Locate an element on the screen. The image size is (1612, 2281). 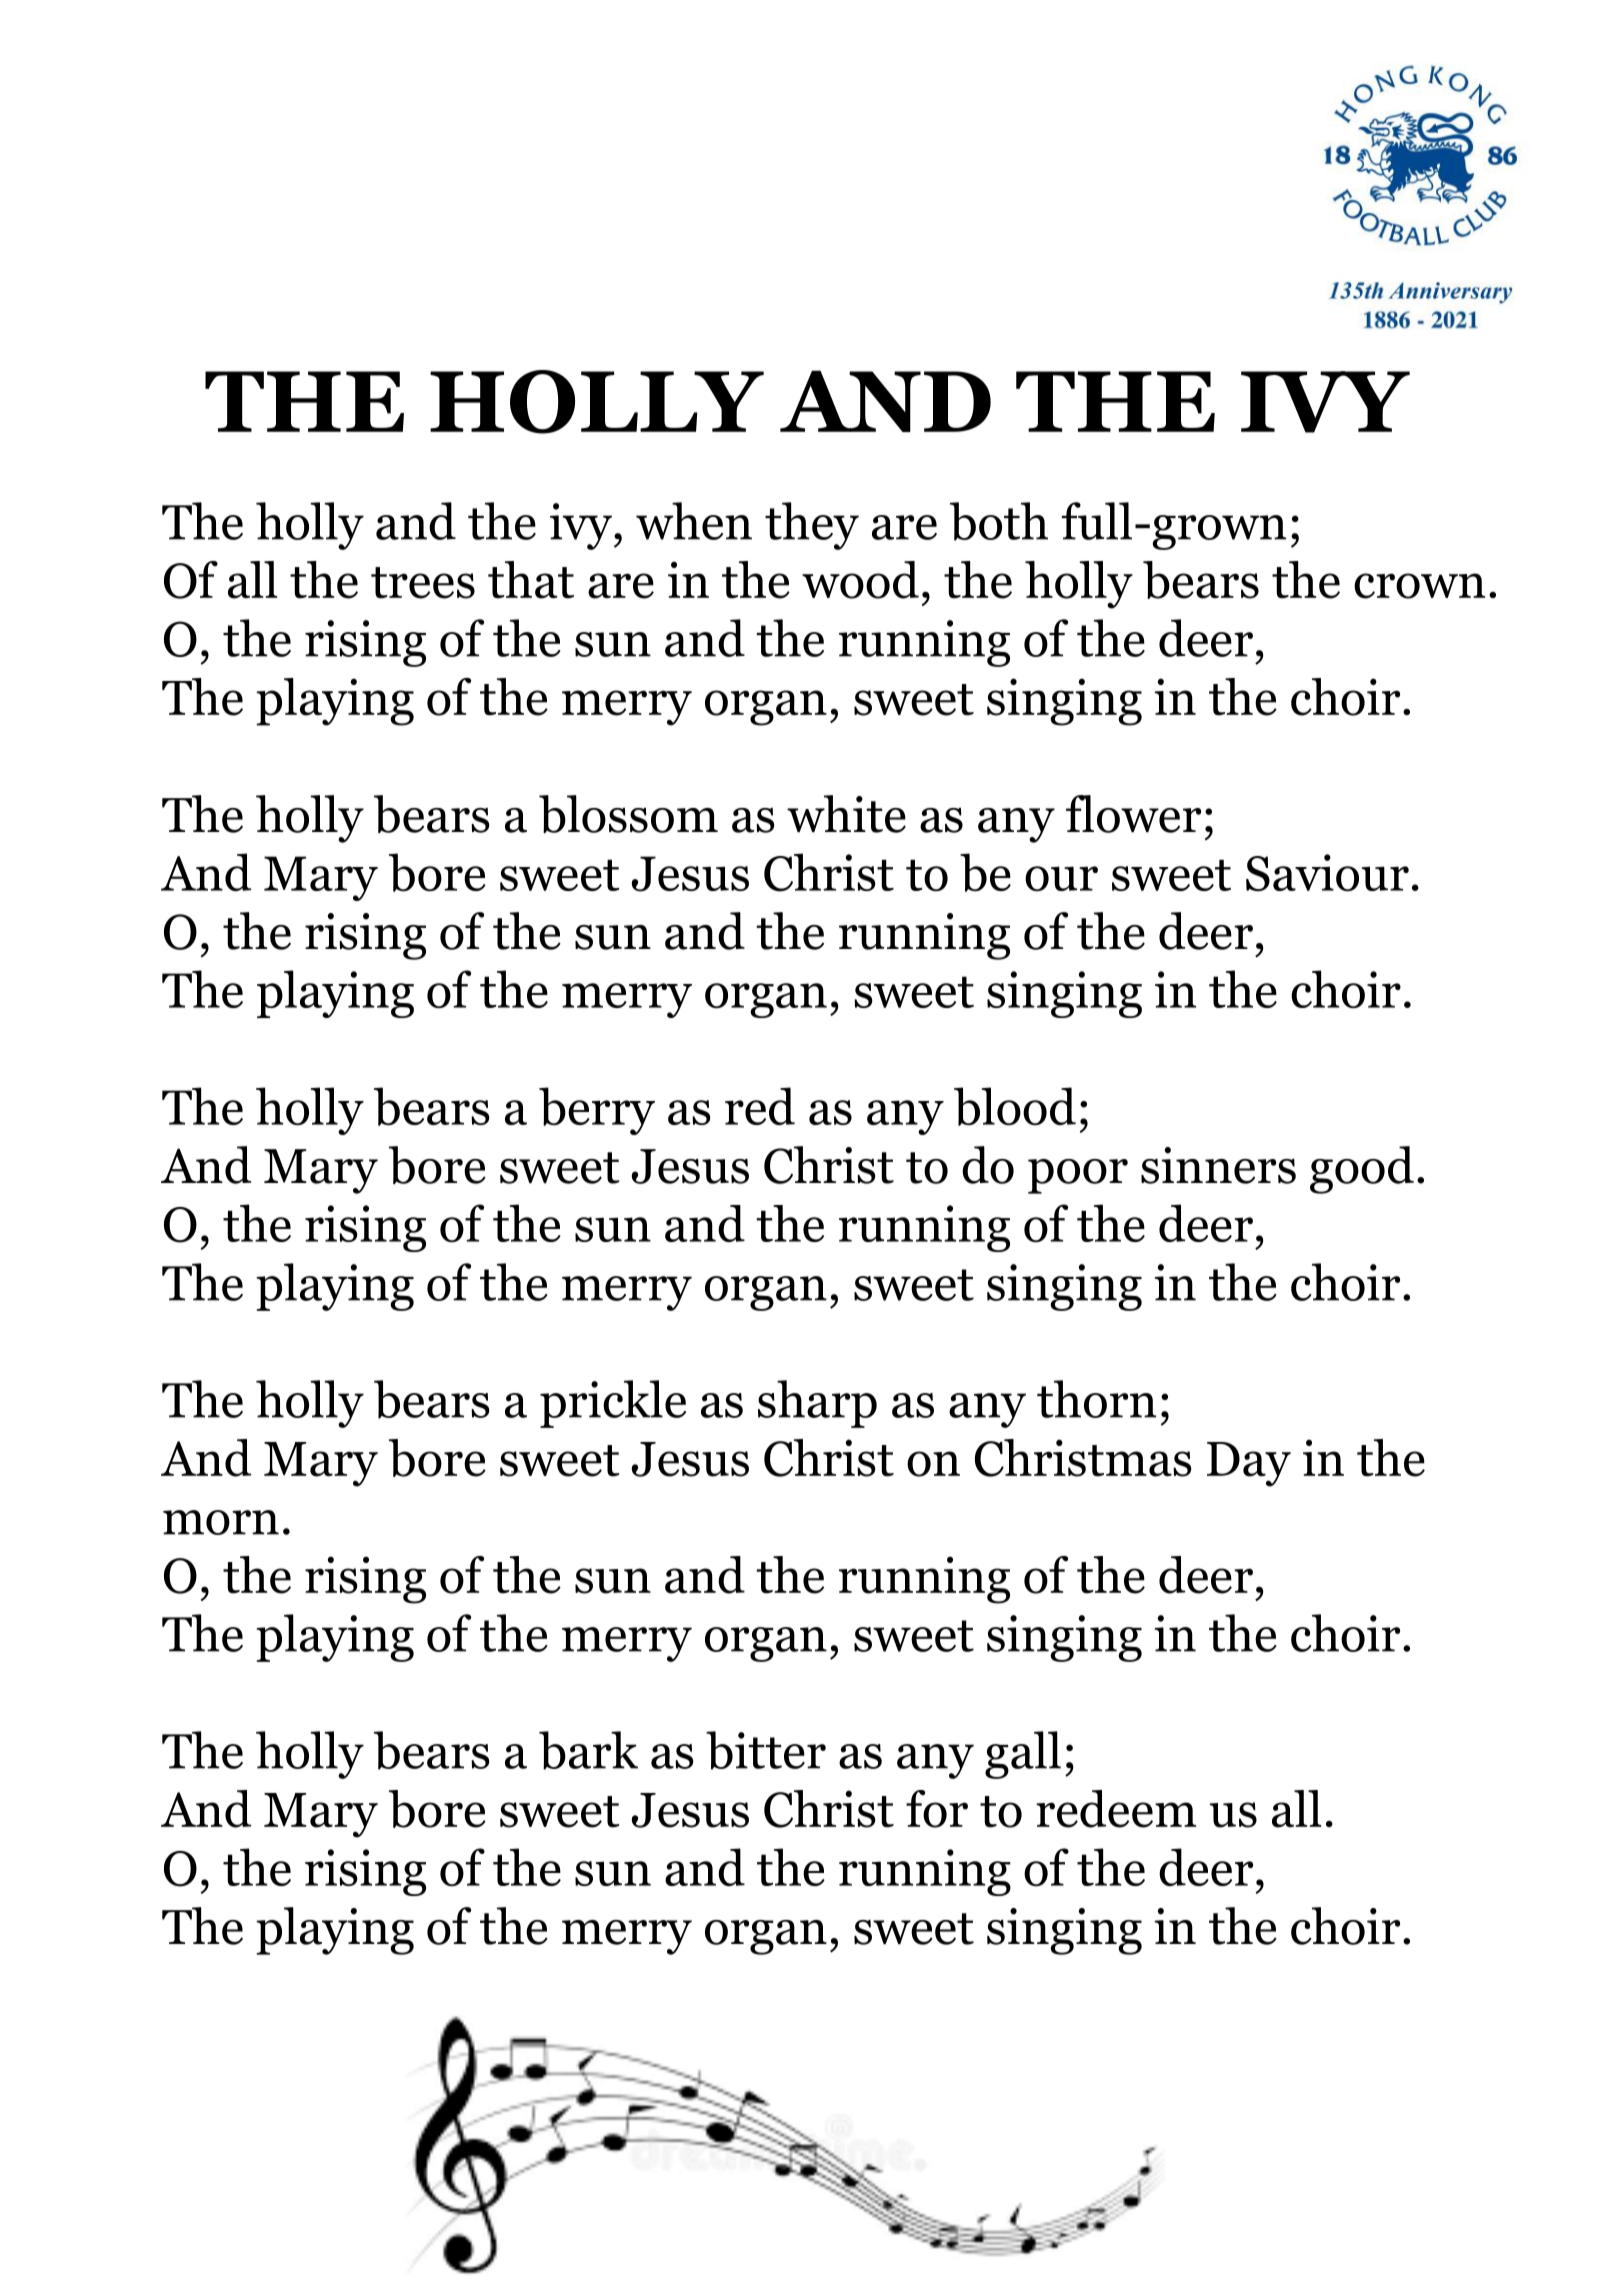
flower is located at coordinates (1133, 814).
